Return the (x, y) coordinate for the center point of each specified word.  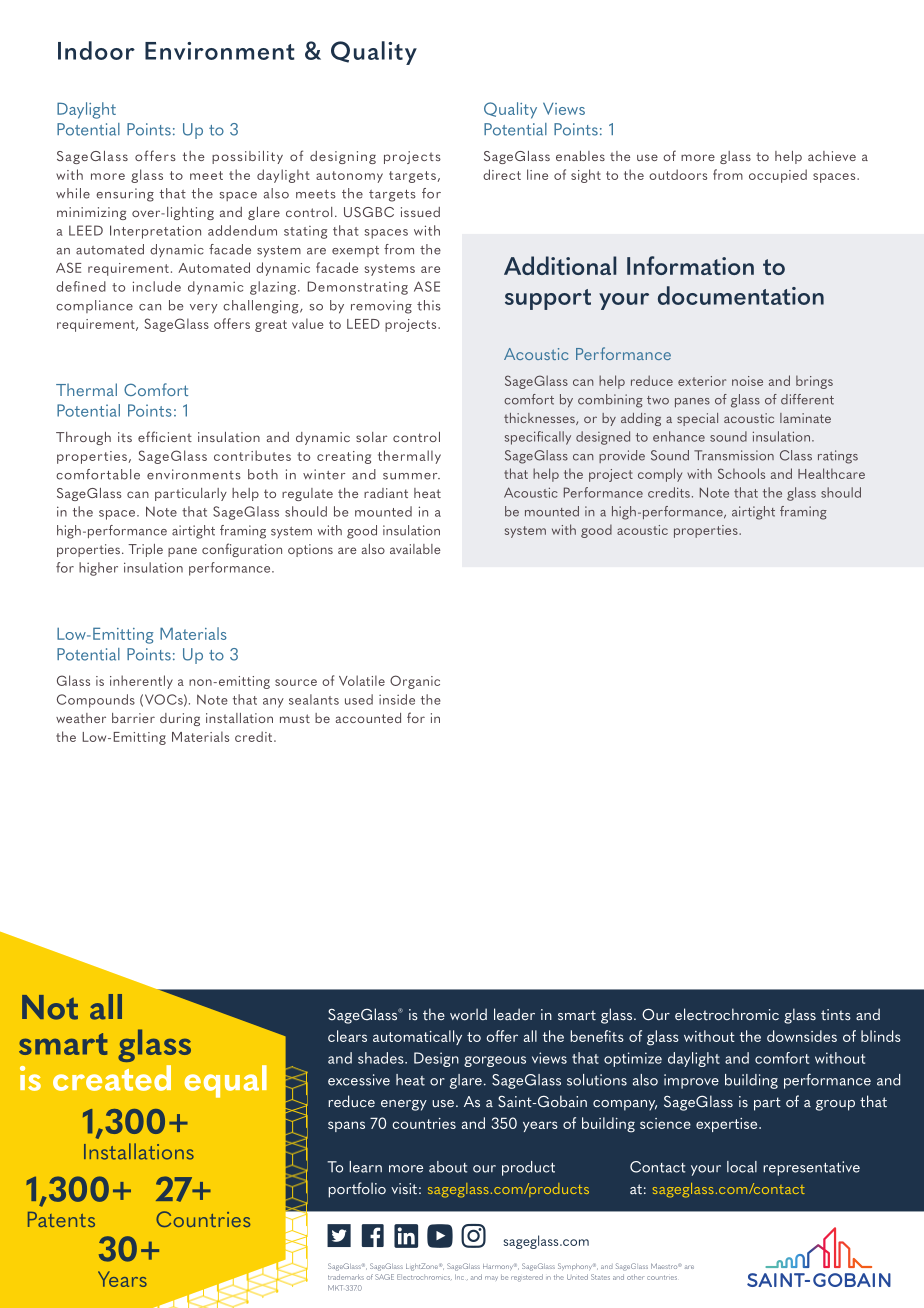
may (491, 1278)
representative (811, 1168)
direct (502, 174)
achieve (832, 156)
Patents (61, 1219)
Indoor (96, 50)
